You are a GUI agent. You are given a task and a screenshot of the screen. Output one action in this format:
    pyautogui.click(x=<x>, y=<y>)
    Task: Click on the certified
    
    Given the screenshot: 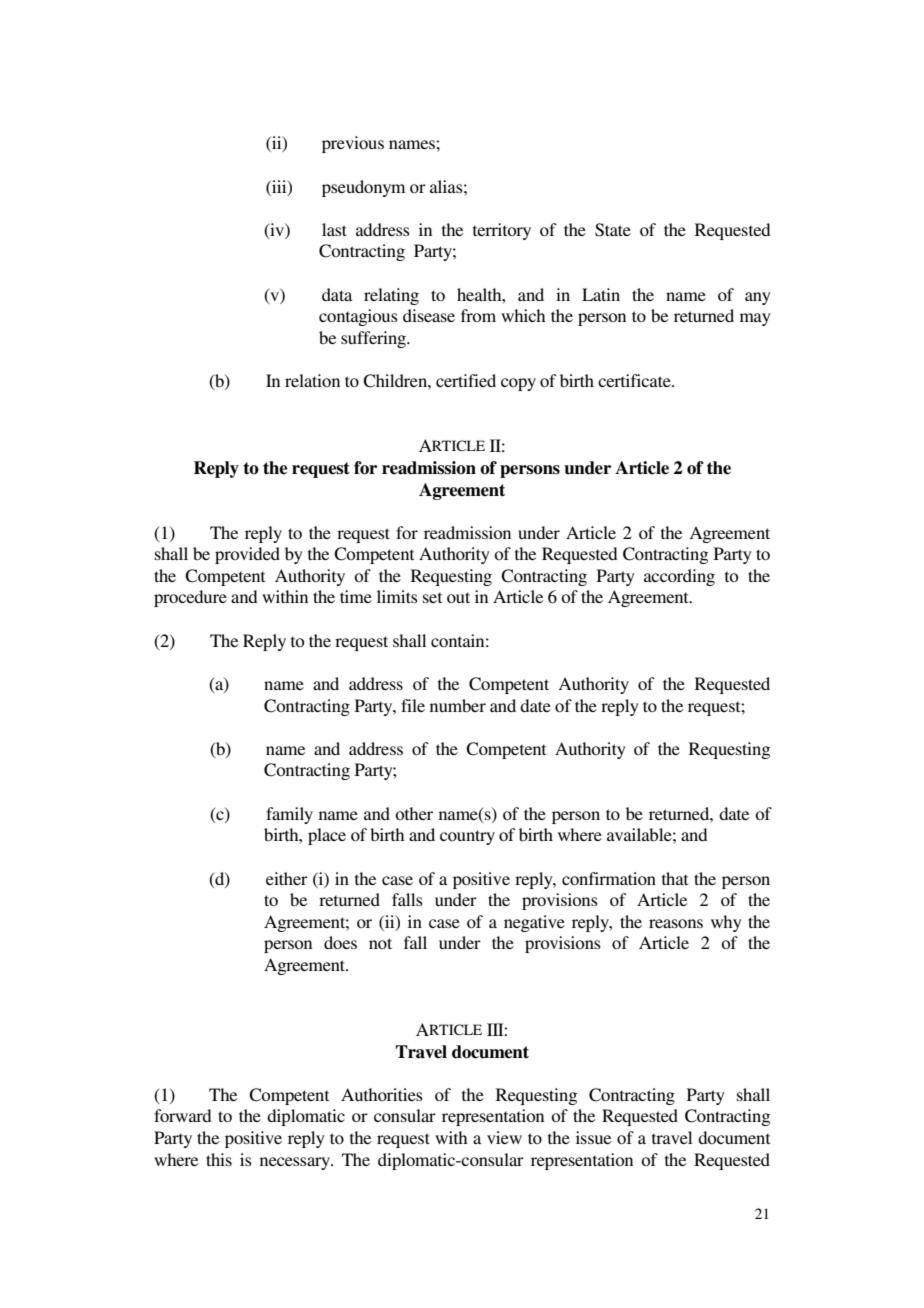 What is the action you would take?
    pyautogui.click(x=466, y=380)
